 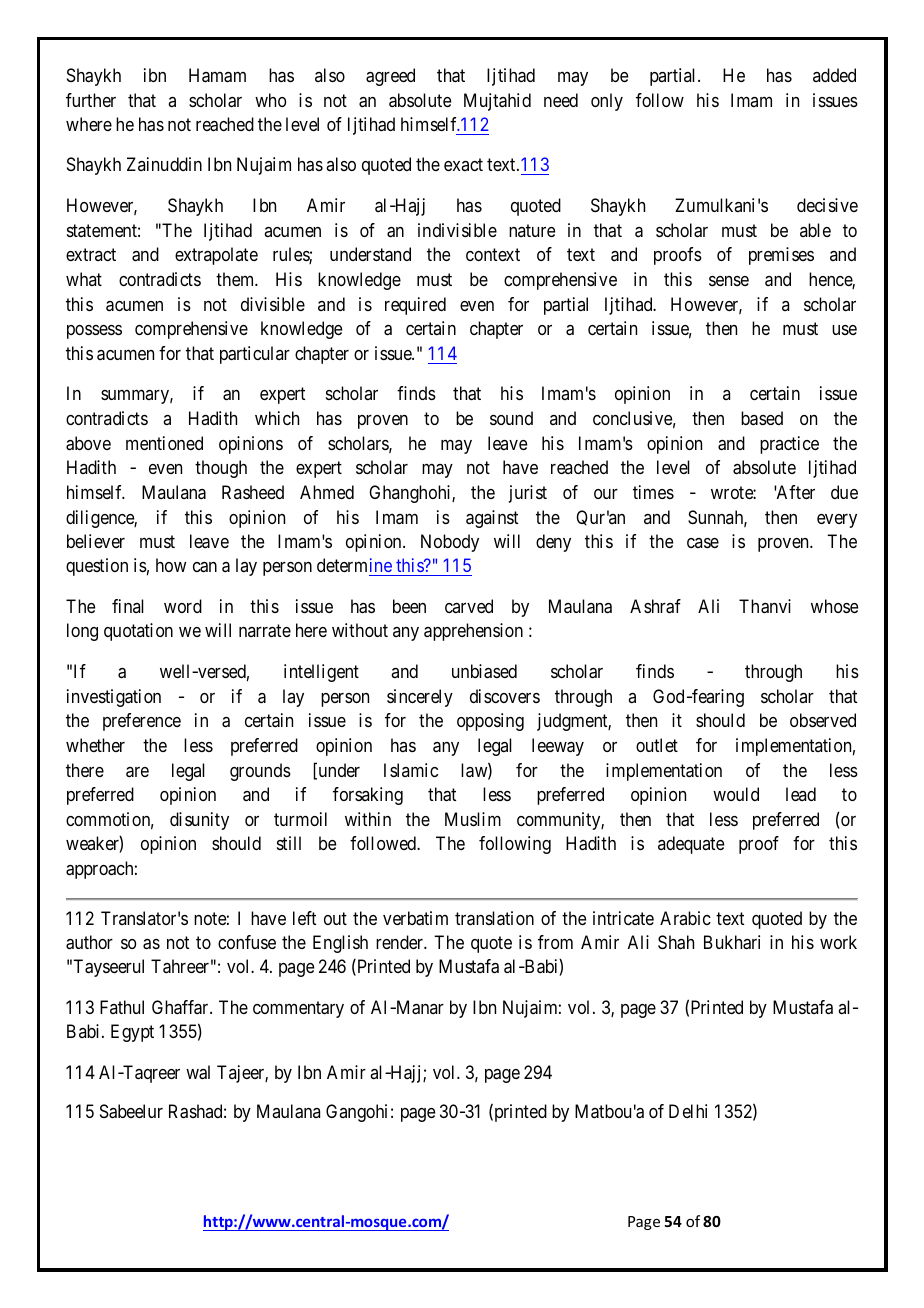 What do you see at coordinates (255, 355) in the document?
I see `particular` at bounding box center [255, 355].
